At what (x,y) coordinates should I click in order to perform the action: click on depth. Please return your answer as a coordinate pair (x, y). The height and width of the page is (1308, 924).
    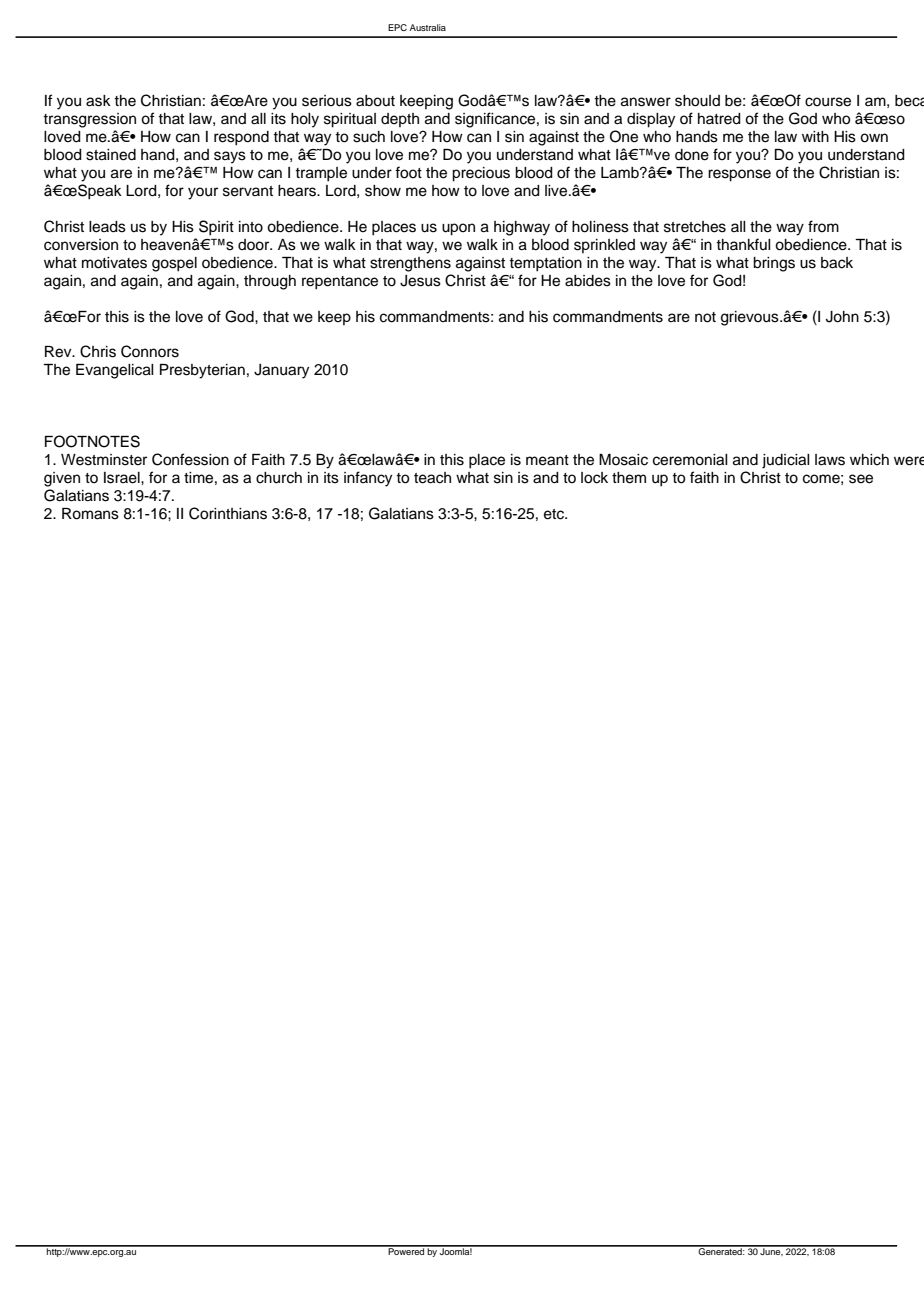
    Looking at the image, I should click on (400, 120).
